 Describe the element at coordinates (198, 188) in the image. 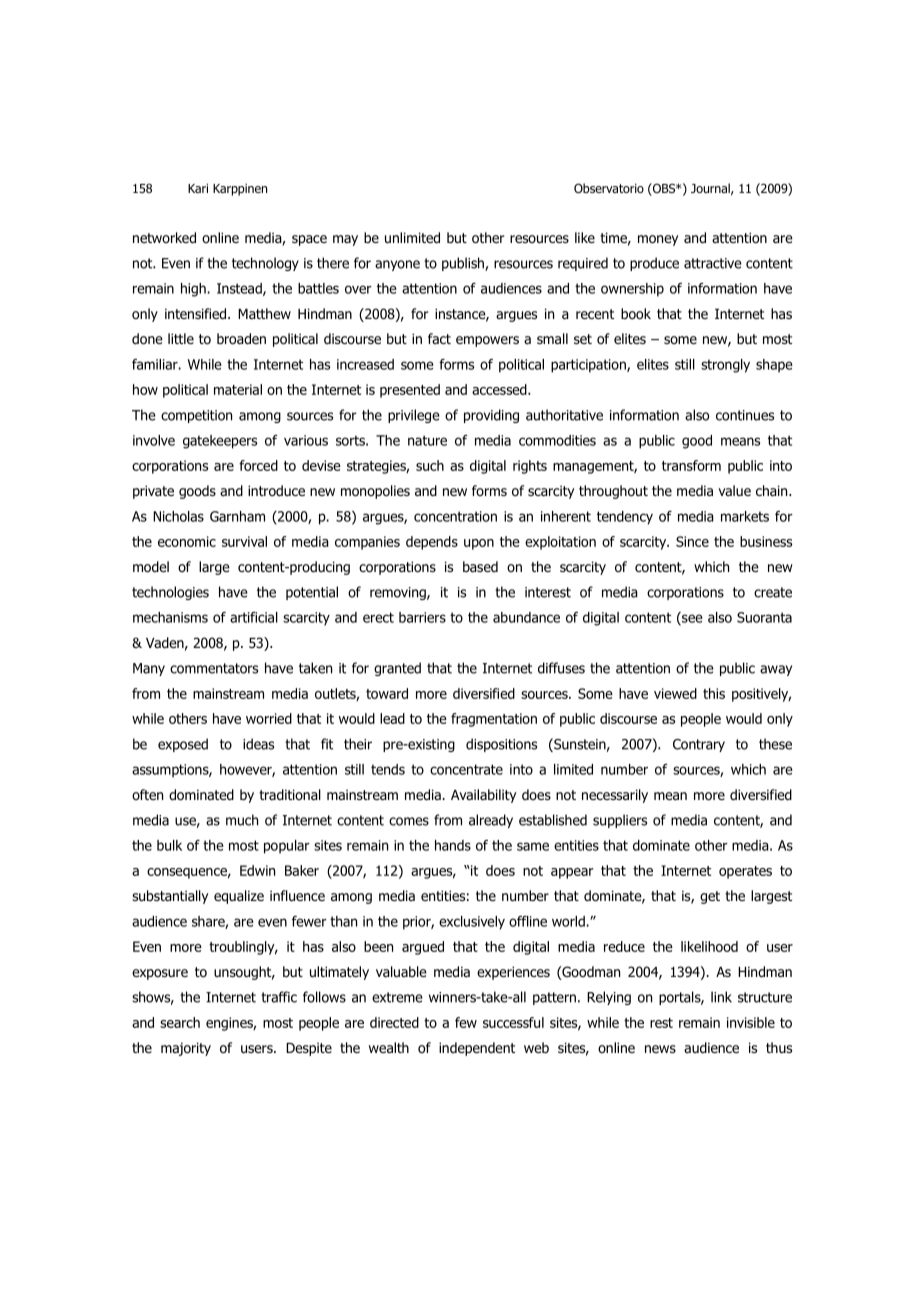

I see `Kari` at that location.
